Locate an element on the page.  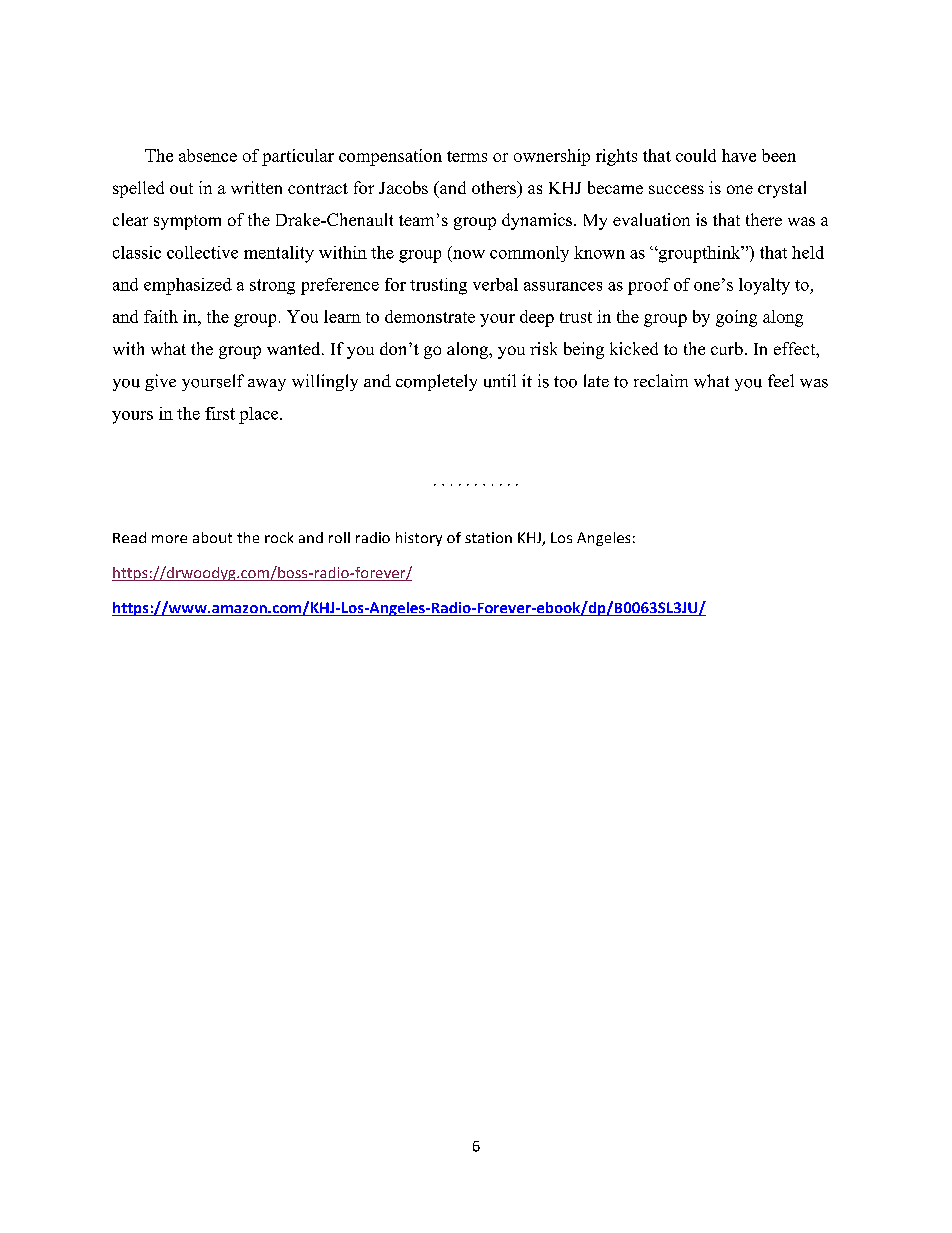
loyalty is located at coordinates (764, 286).
